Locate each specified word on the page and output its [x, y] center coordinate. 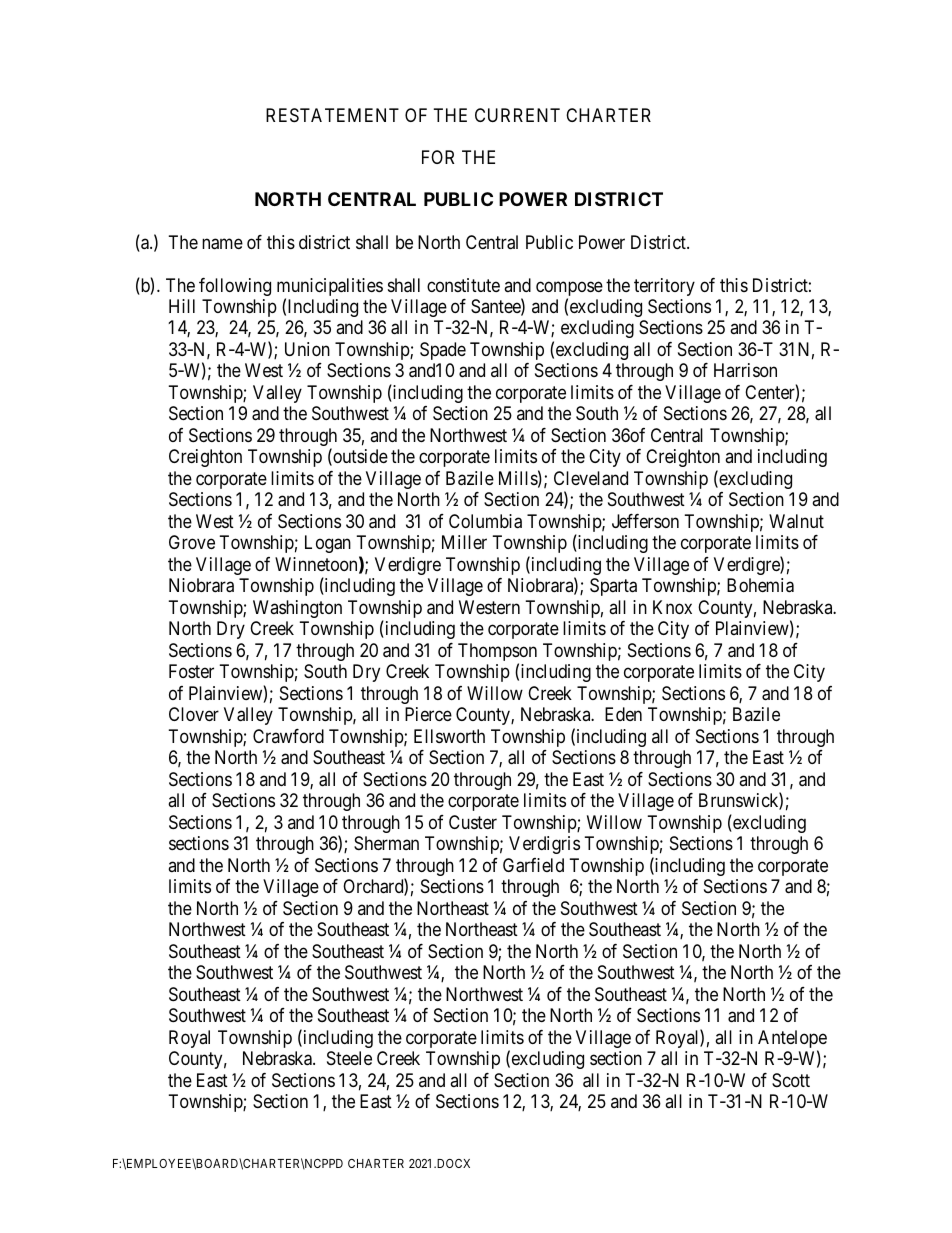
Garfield [533, 865]
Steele [349, 1058]
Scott [791, 1080]
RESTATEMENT [332, 115]
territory [664, 287]
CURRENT [517, 115]
